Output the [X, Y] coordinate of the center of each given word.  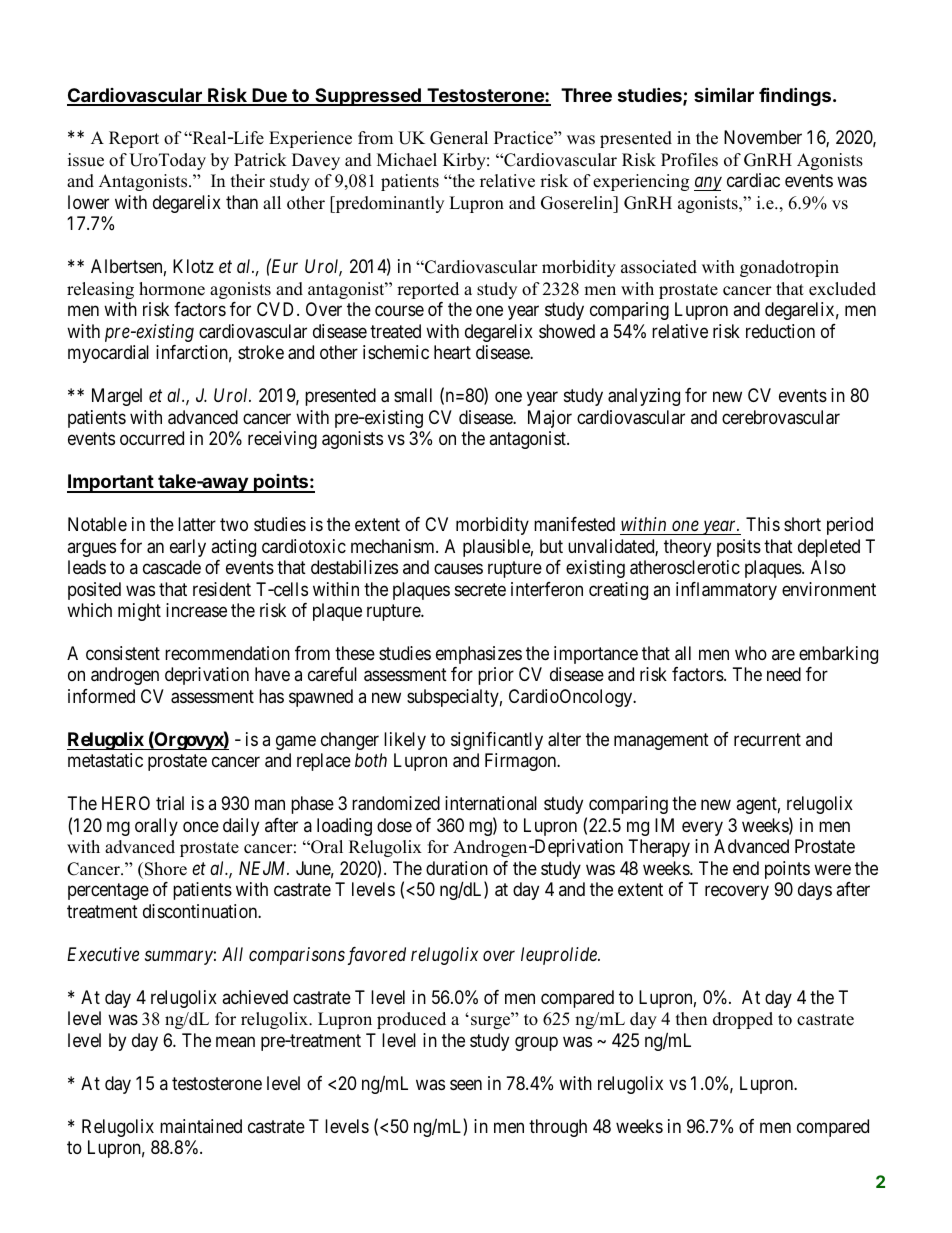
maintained [201, 1126]
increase [196, 610]
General [459, 138]
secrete [480, 589]
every [702, 828]
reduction [780, 331]
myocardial [108, 354]
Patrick [260, 160]
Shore [164, 869]
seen [466, 1084]
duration [457, 868]
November [763, 137]
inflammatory [726, 591]
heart [452, 352]
